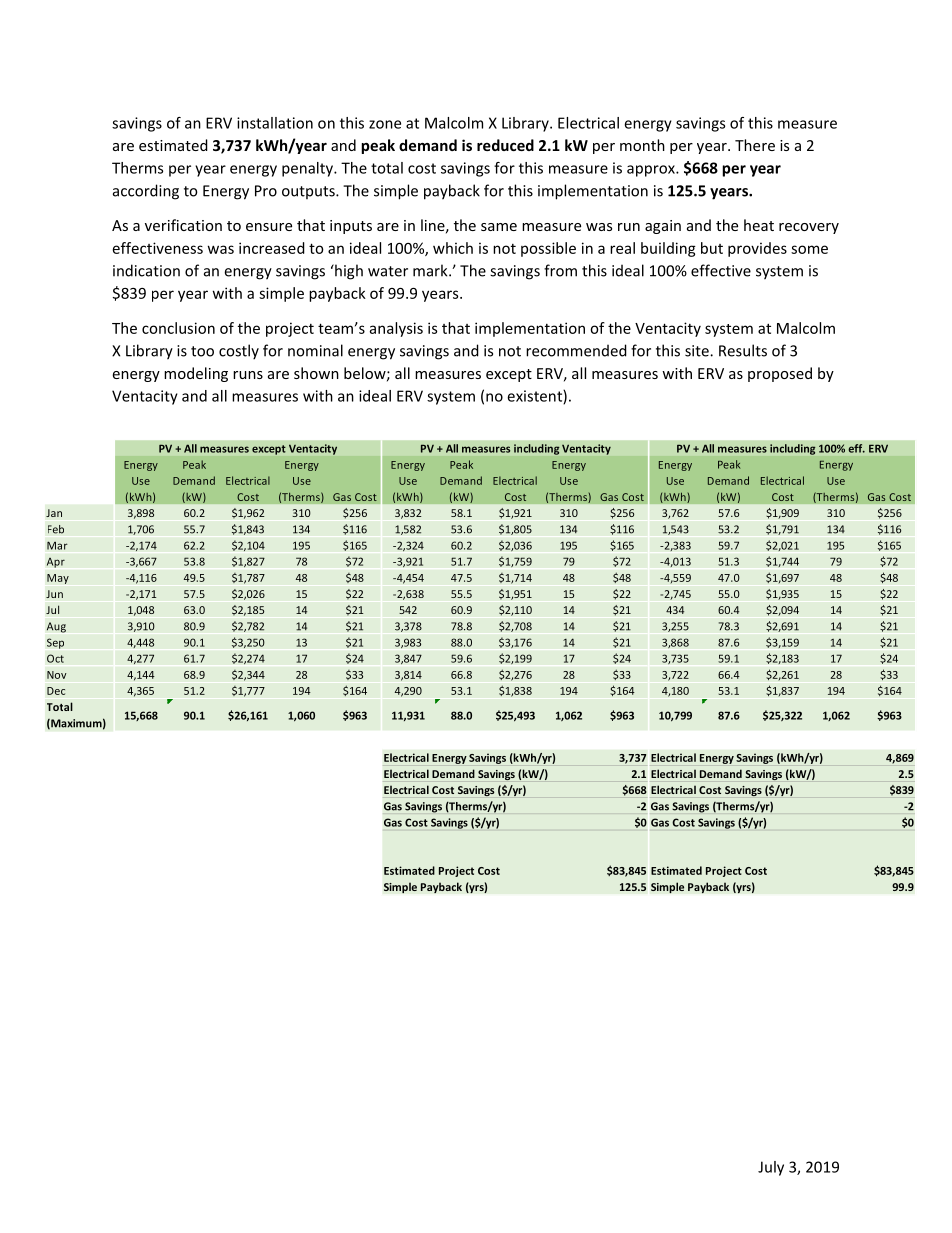  I want to click on July, so click(771, 1168).
